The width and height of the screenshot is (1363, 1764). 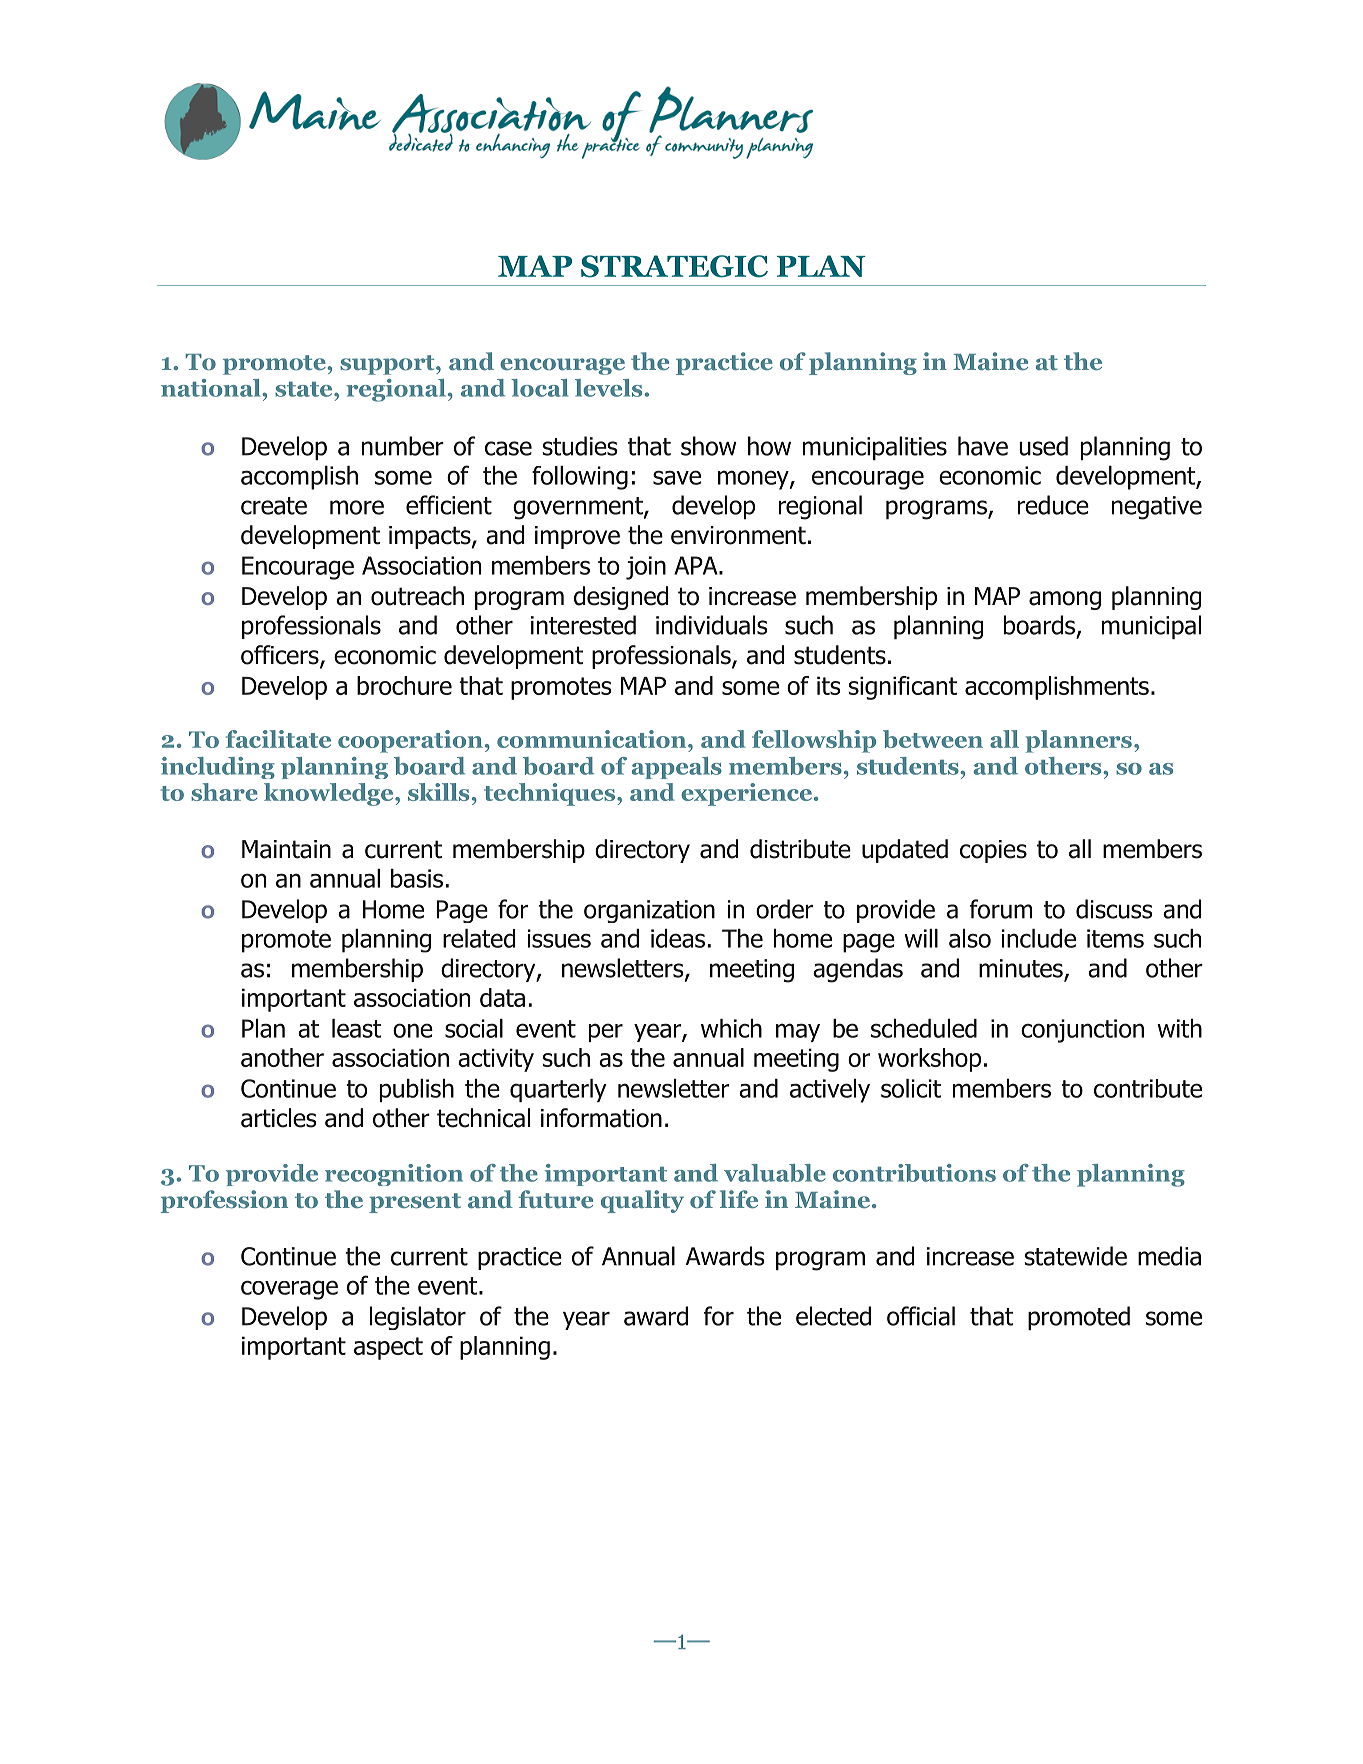 I want to click on knowledge, so click(x=330, y=794).
